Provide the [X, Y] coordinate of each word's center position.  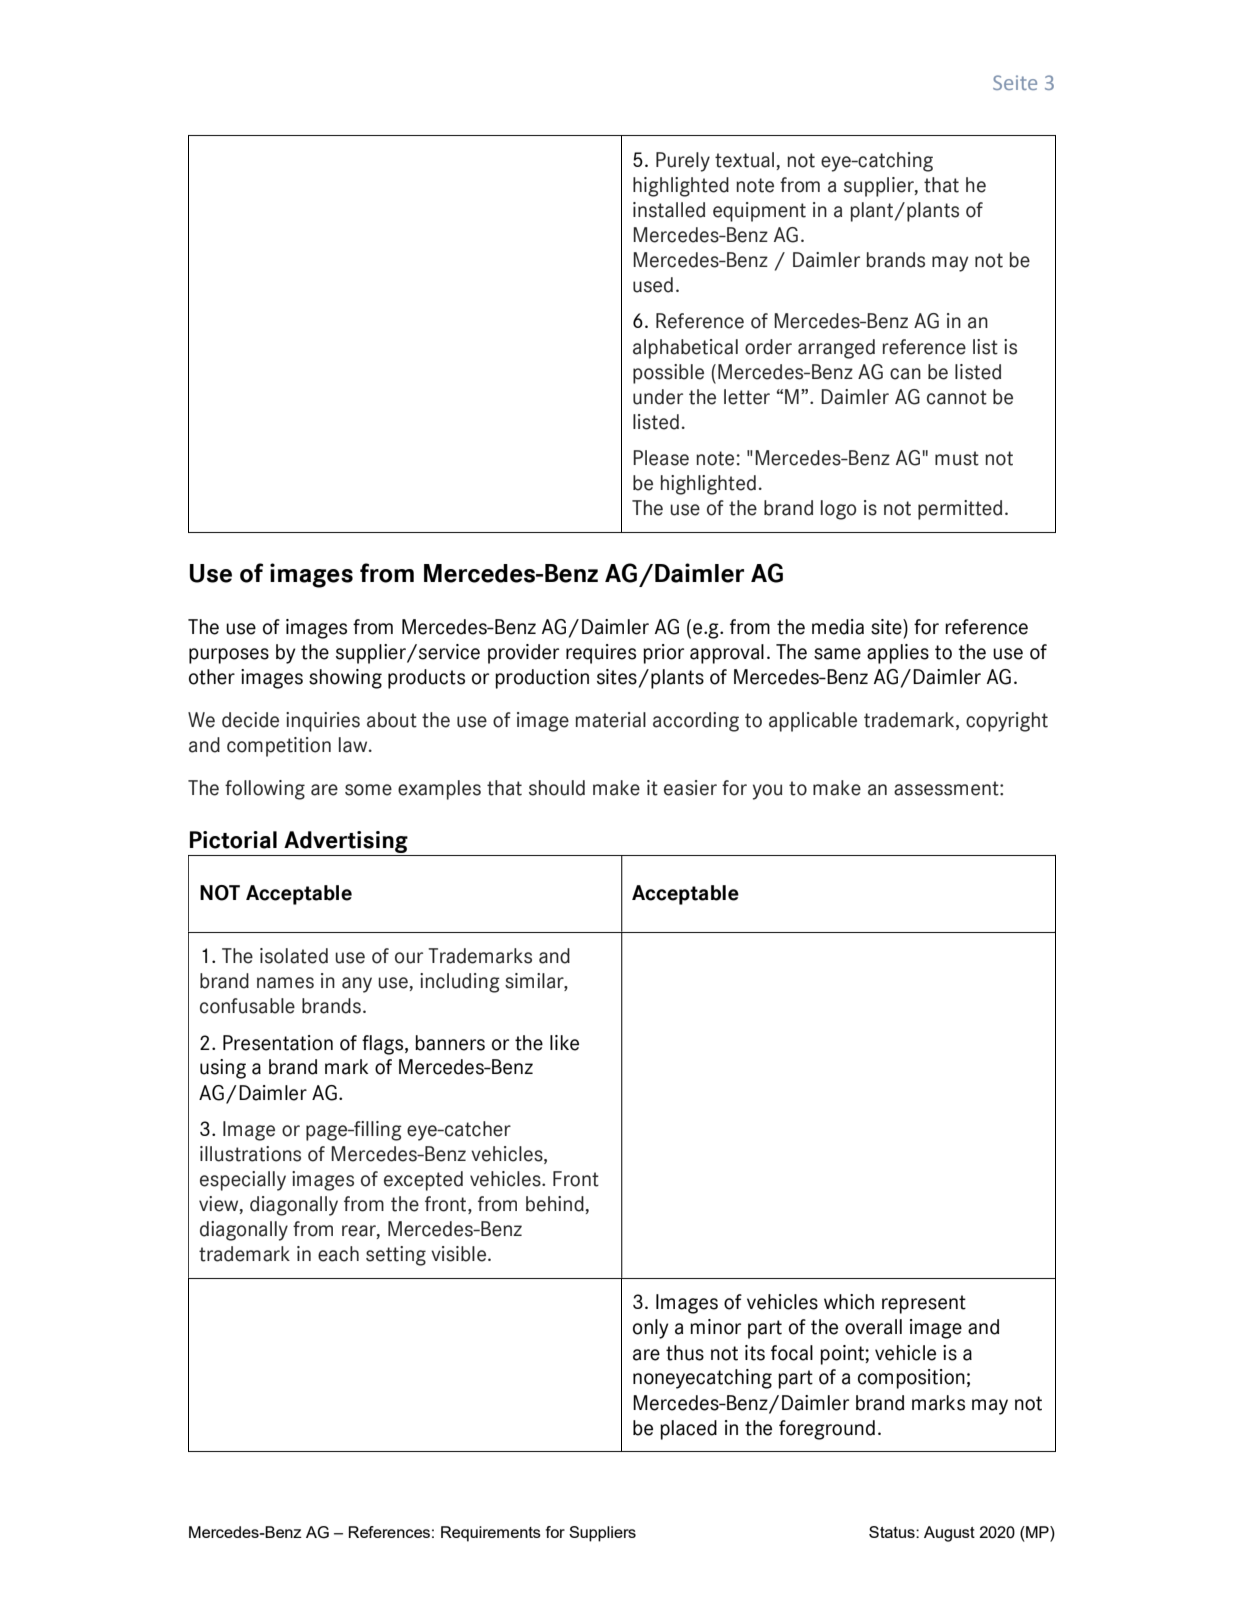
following [265, 790]
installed [669, 210]
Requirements [491, 1534]
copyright [1007, 722]
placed [688, 1430]
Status [893, 1532]
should [557, 788]
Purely [683, 162]
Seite [1015, 82]
